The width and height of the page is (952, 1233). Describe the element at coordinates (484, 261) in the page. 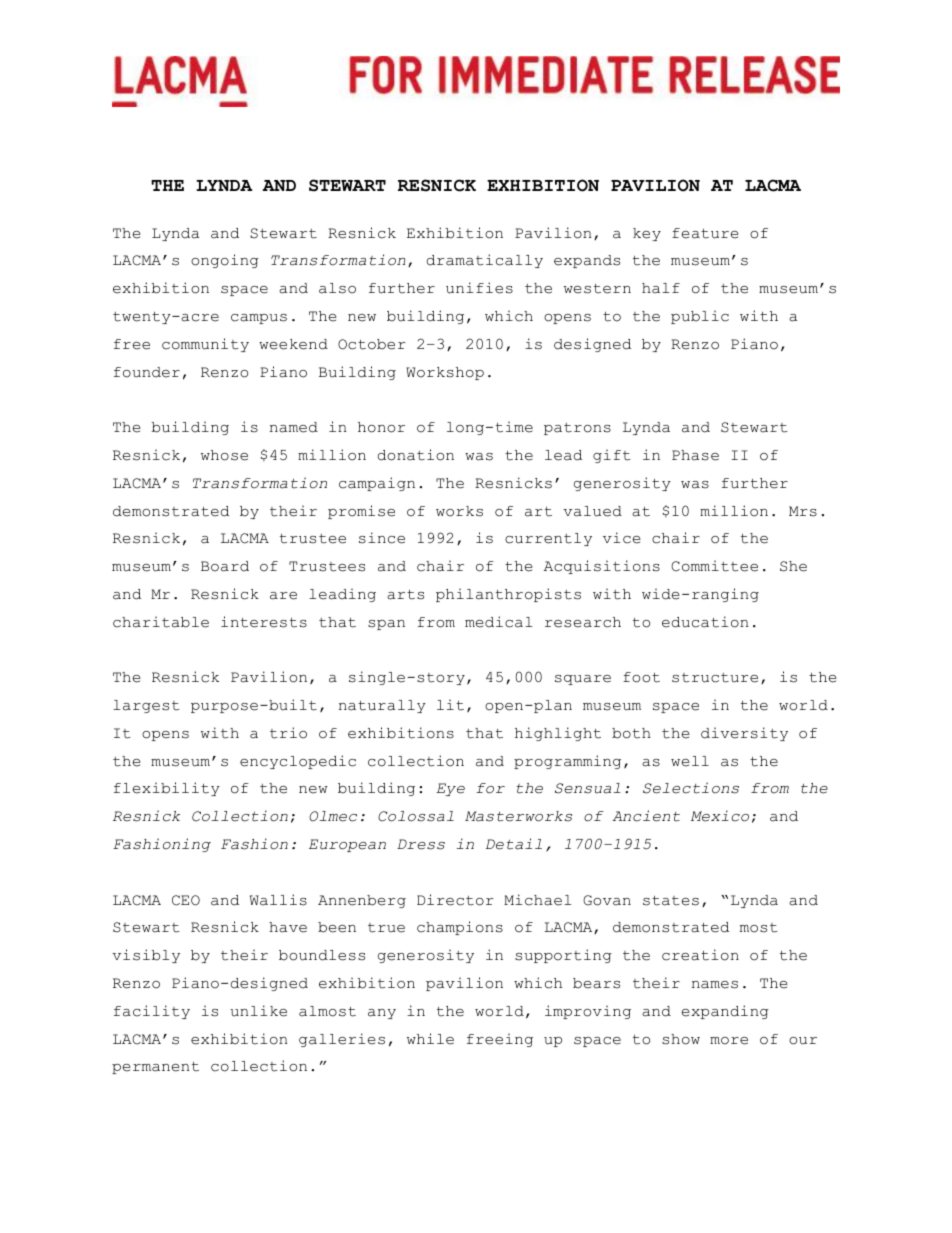

I see `dramatically` at that location.
